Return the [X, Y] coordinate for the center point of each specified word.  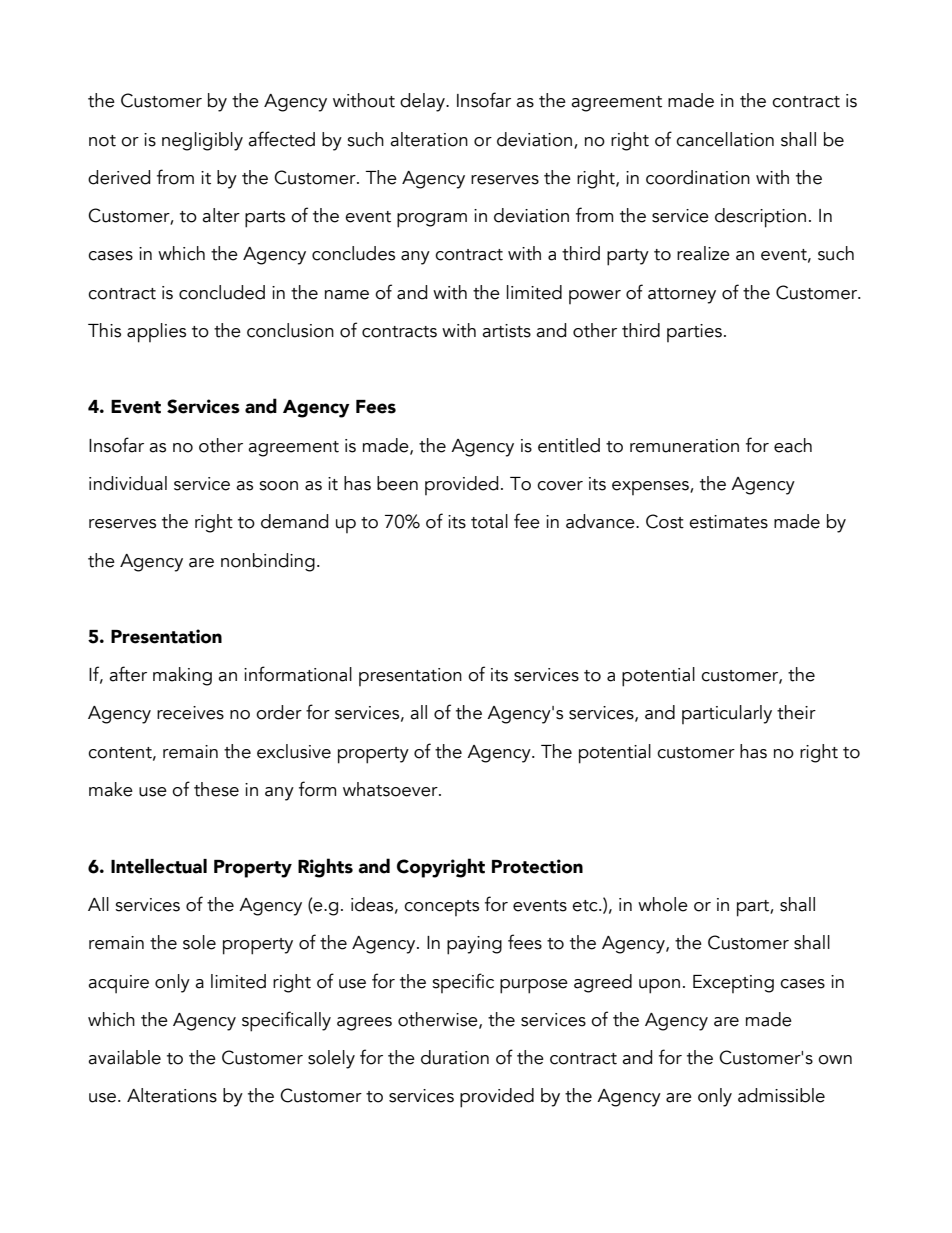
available [124, 1057]
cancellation [725, 139]
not [102, 141]
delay [423, 102]
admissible [781, 1095]
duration [455, 1057]
